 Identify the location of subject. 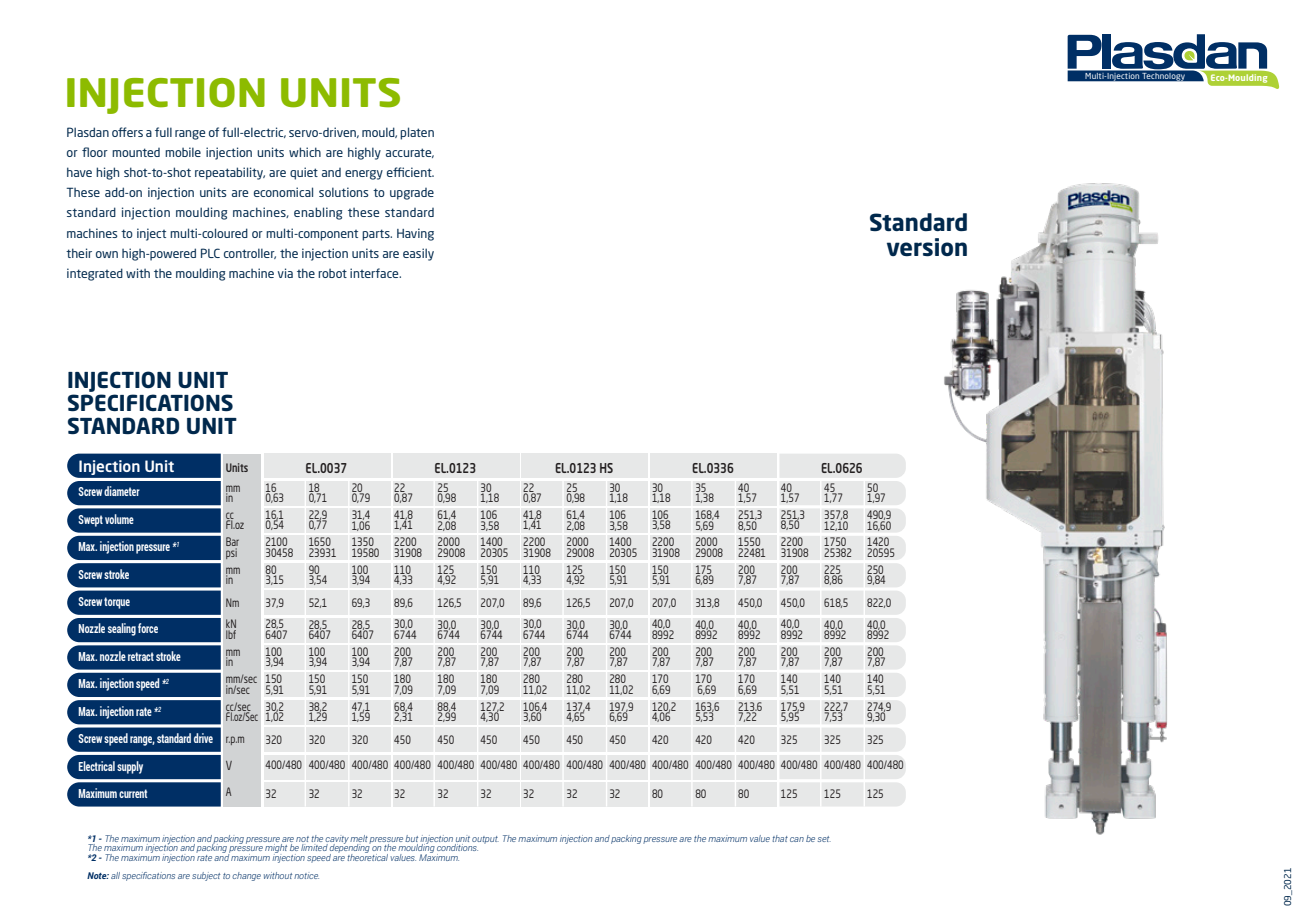
(206, 876).
